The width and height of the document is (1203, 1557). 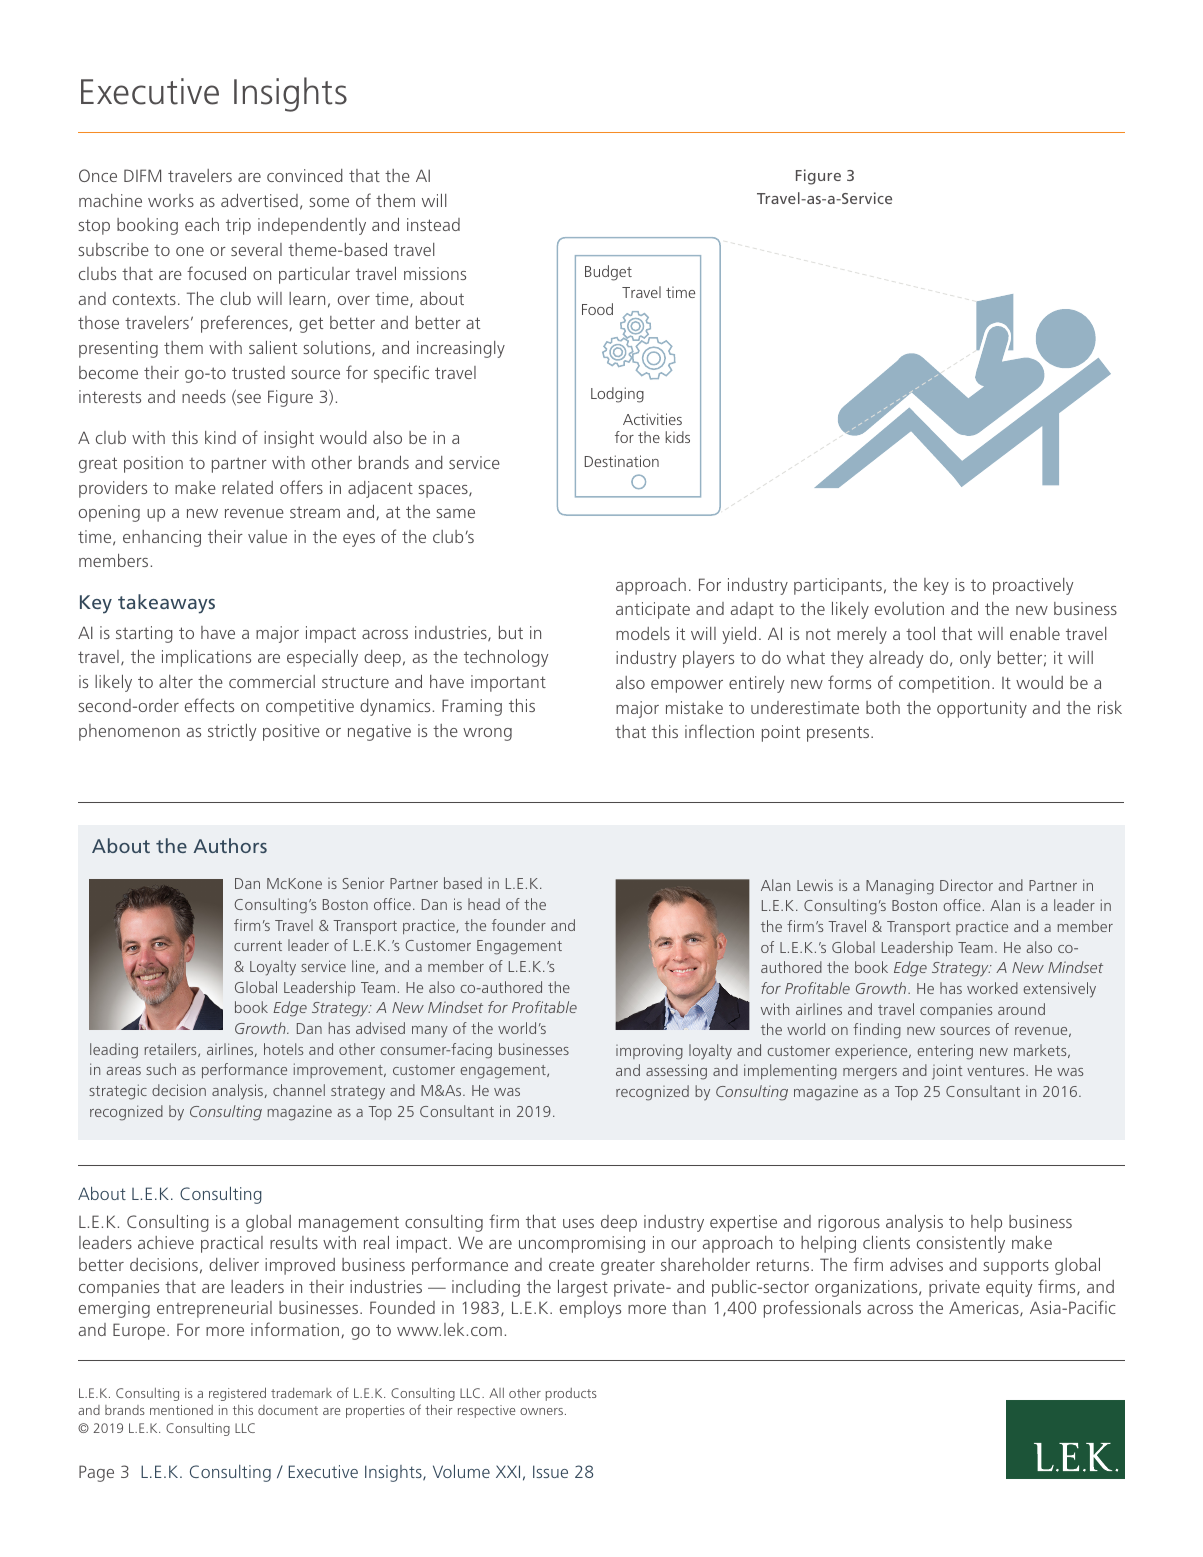 I want to click on each, so click(x=202, y=224).
